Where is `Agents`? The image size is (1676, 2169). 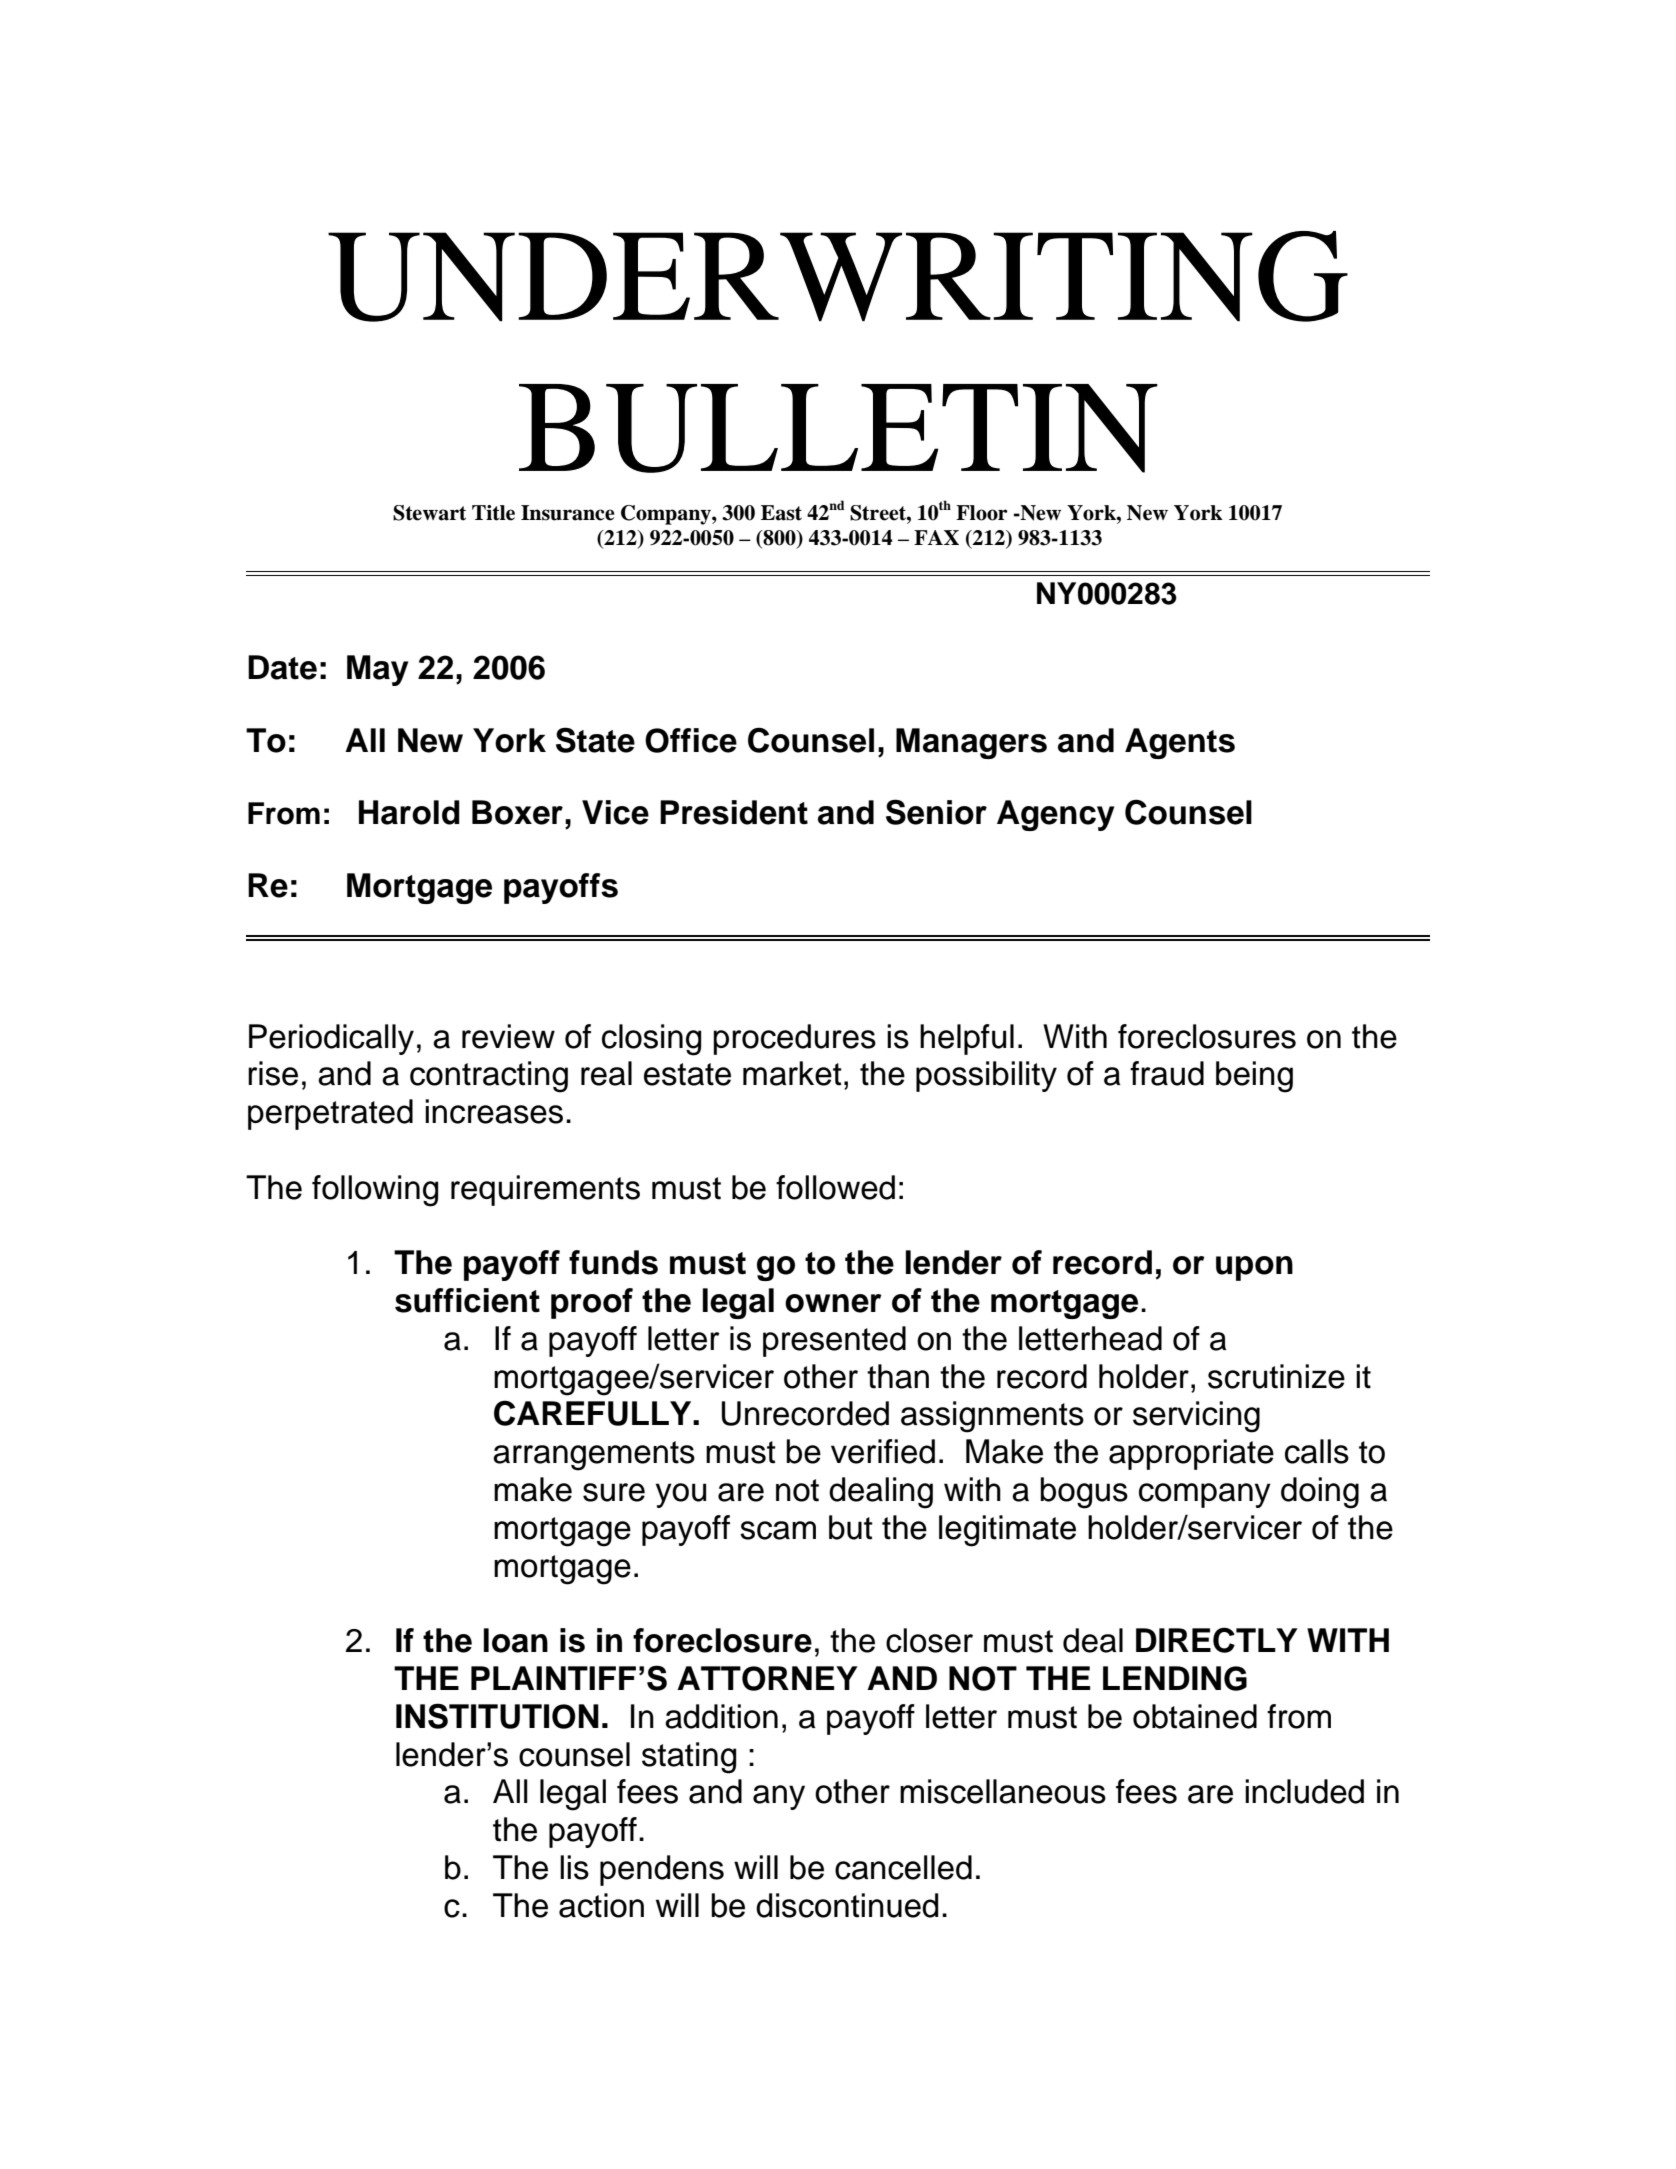
Agents is located at coordinates (1180, 743).
